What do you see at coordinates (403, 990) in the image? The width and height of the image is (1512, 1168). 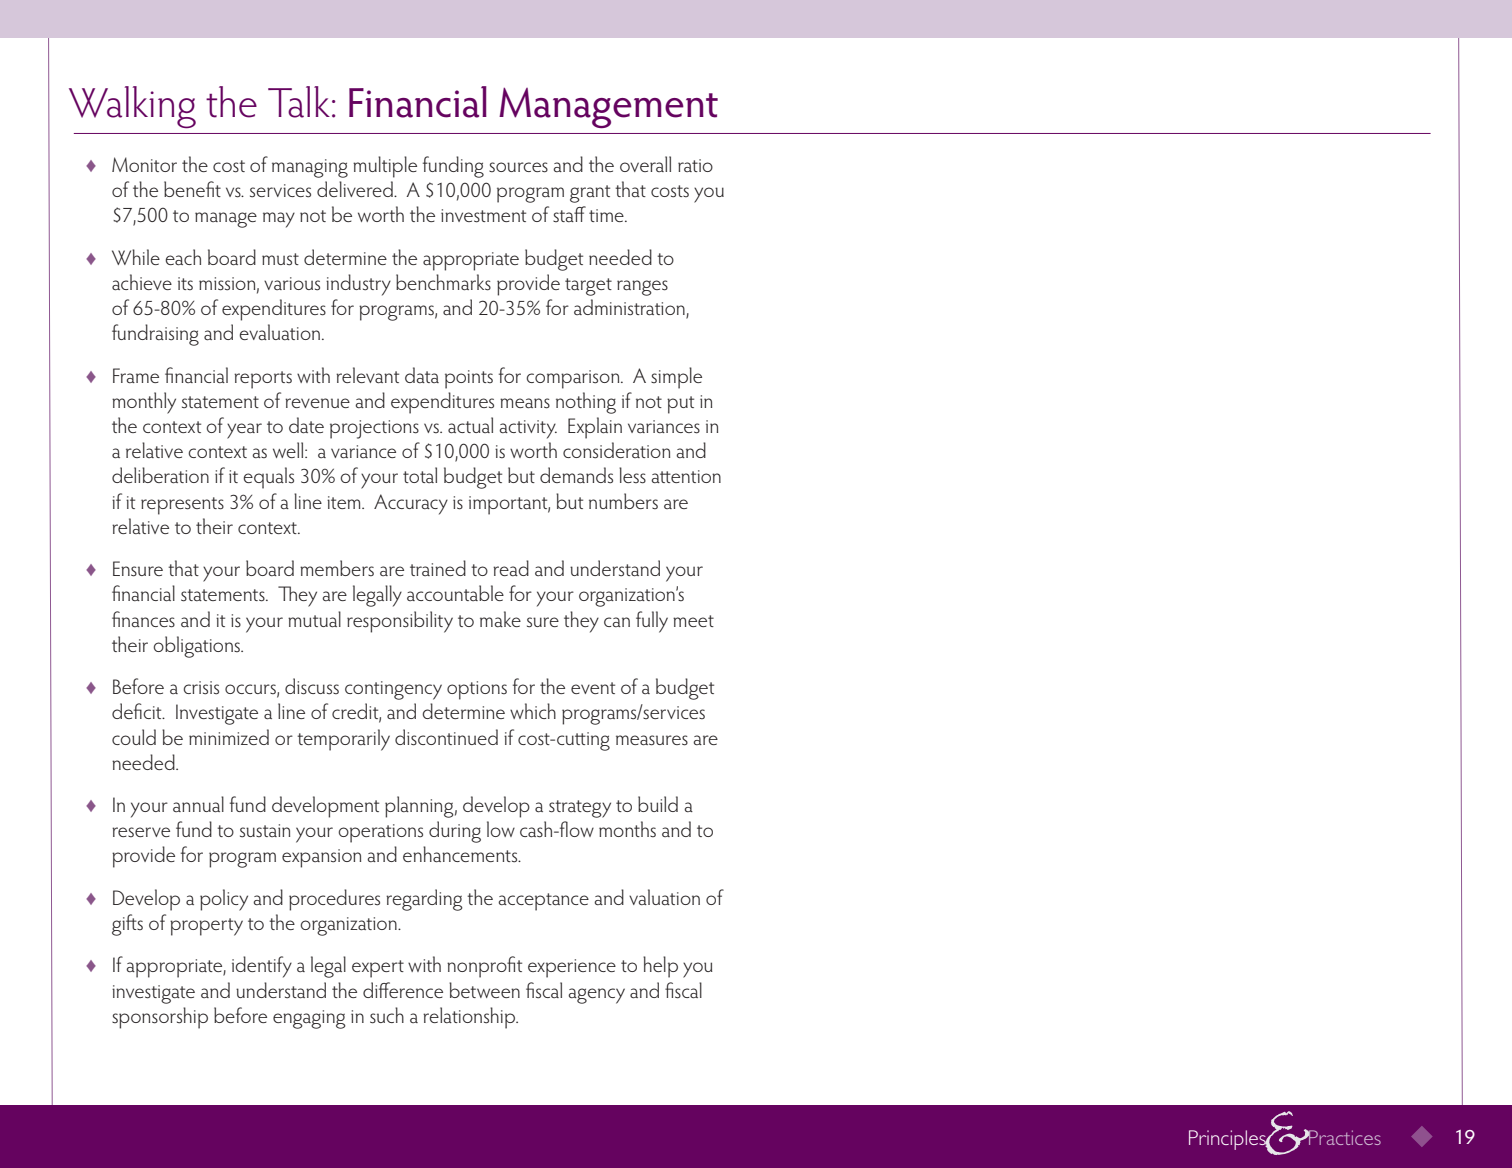 I see `difference` at bounding box center [403, 990].
